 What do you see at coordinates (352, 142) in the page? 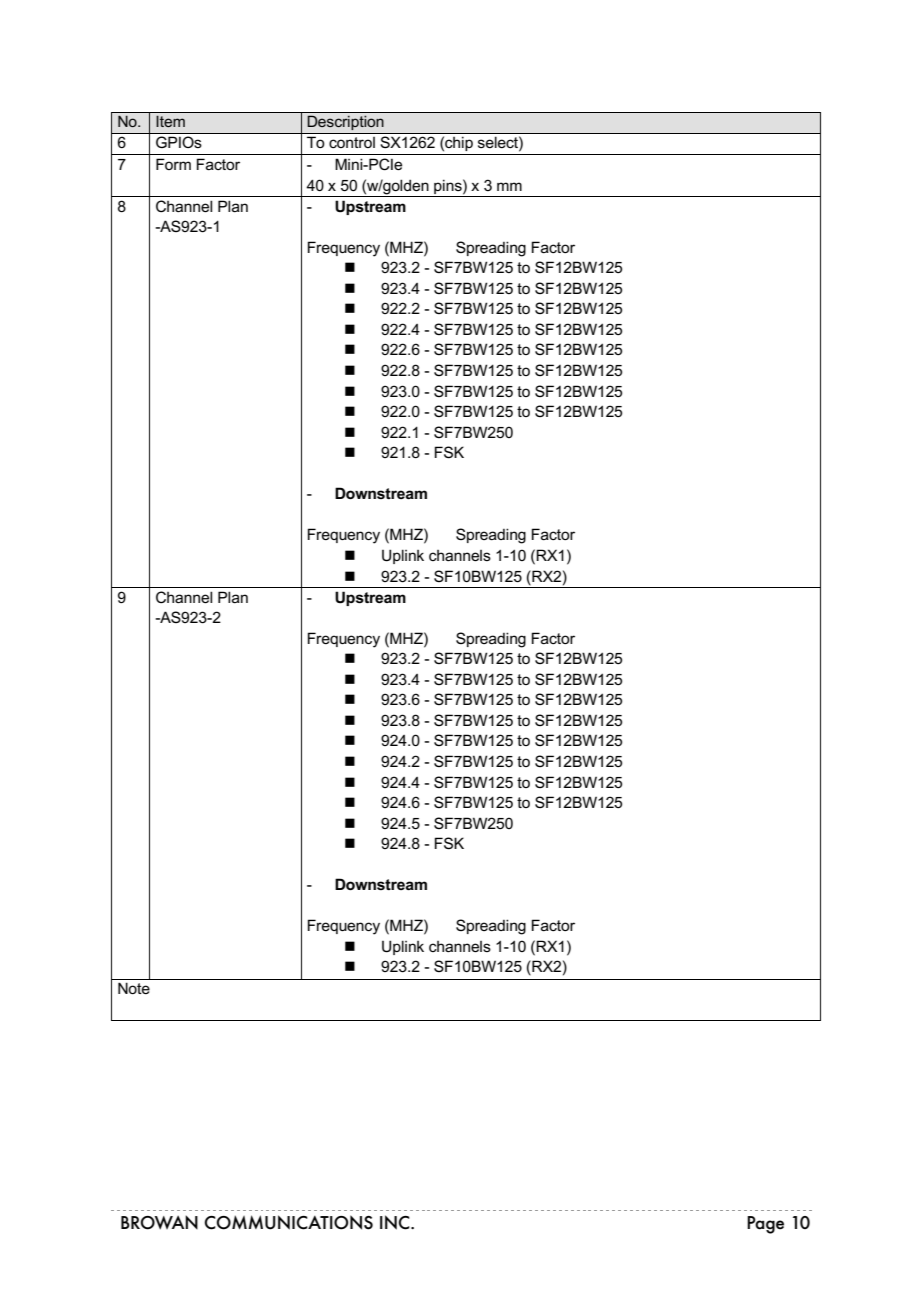
I see `control` at bounding box center [352, 142].
